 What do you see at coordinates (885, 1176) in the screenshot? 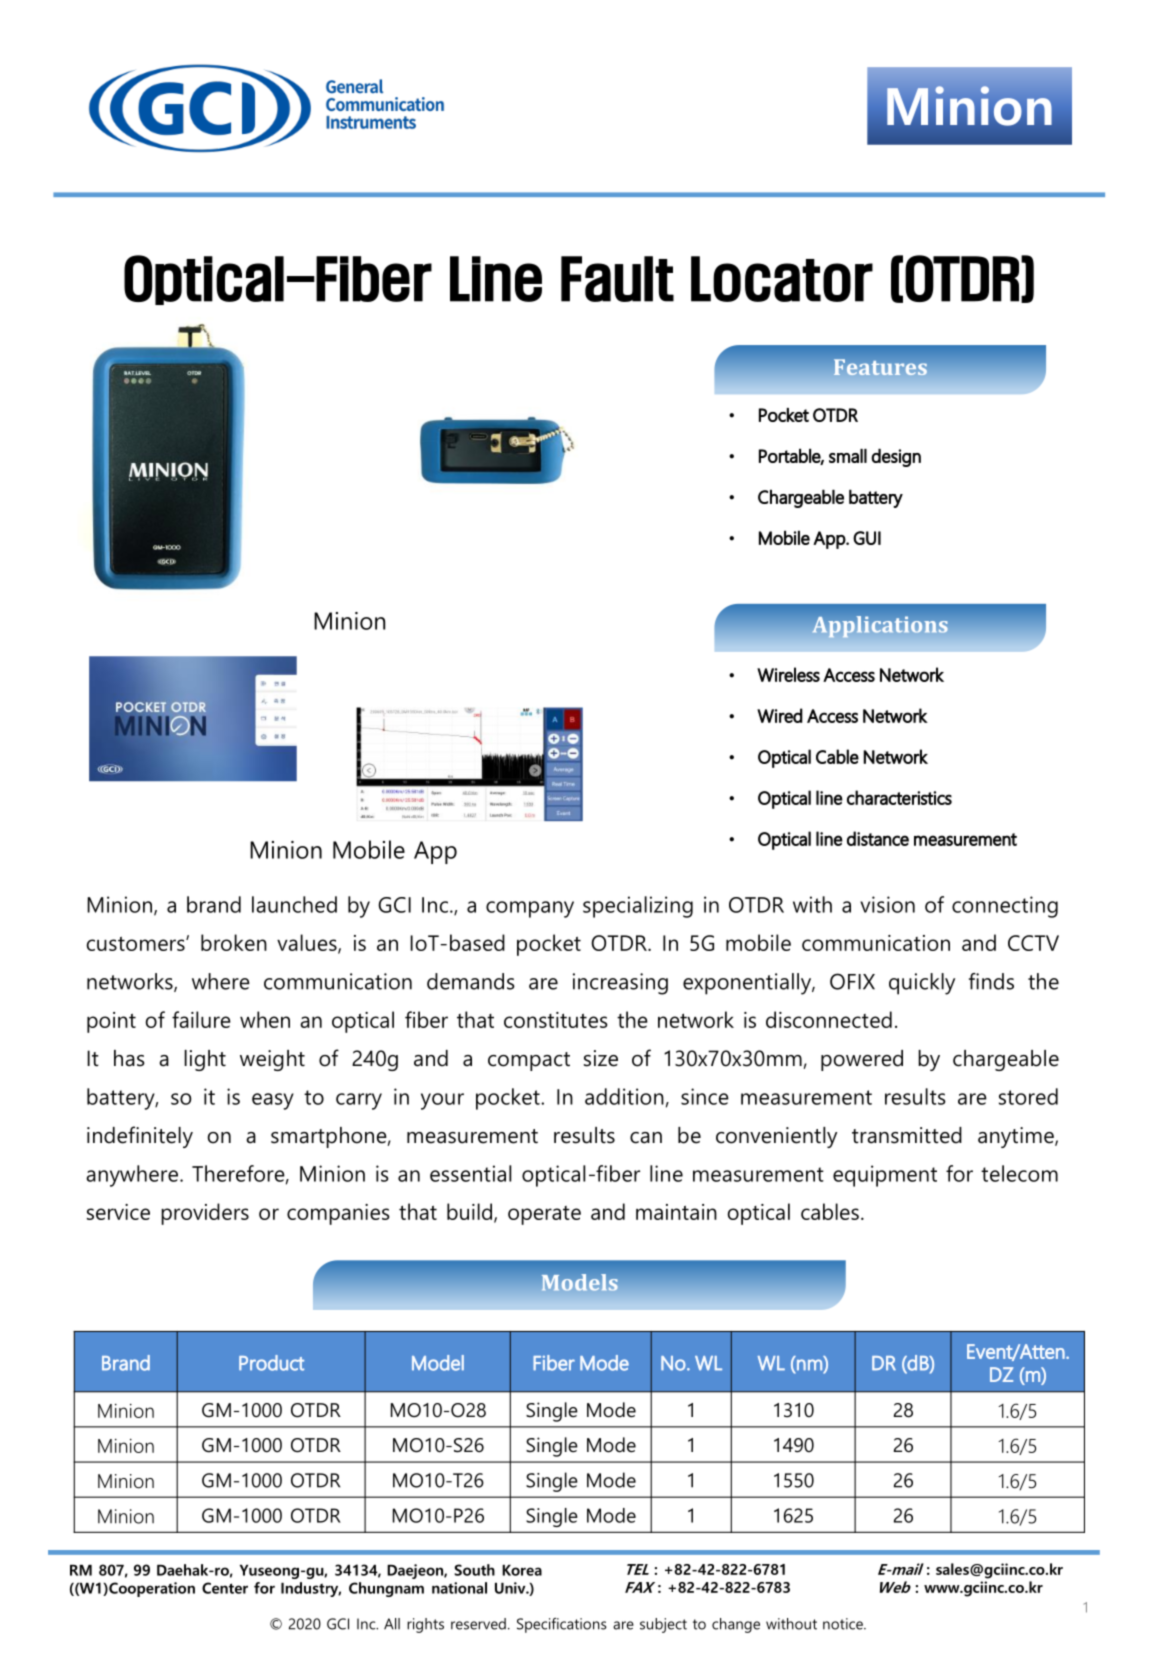
I see `equipment` at bounding box center [885, 1176].
